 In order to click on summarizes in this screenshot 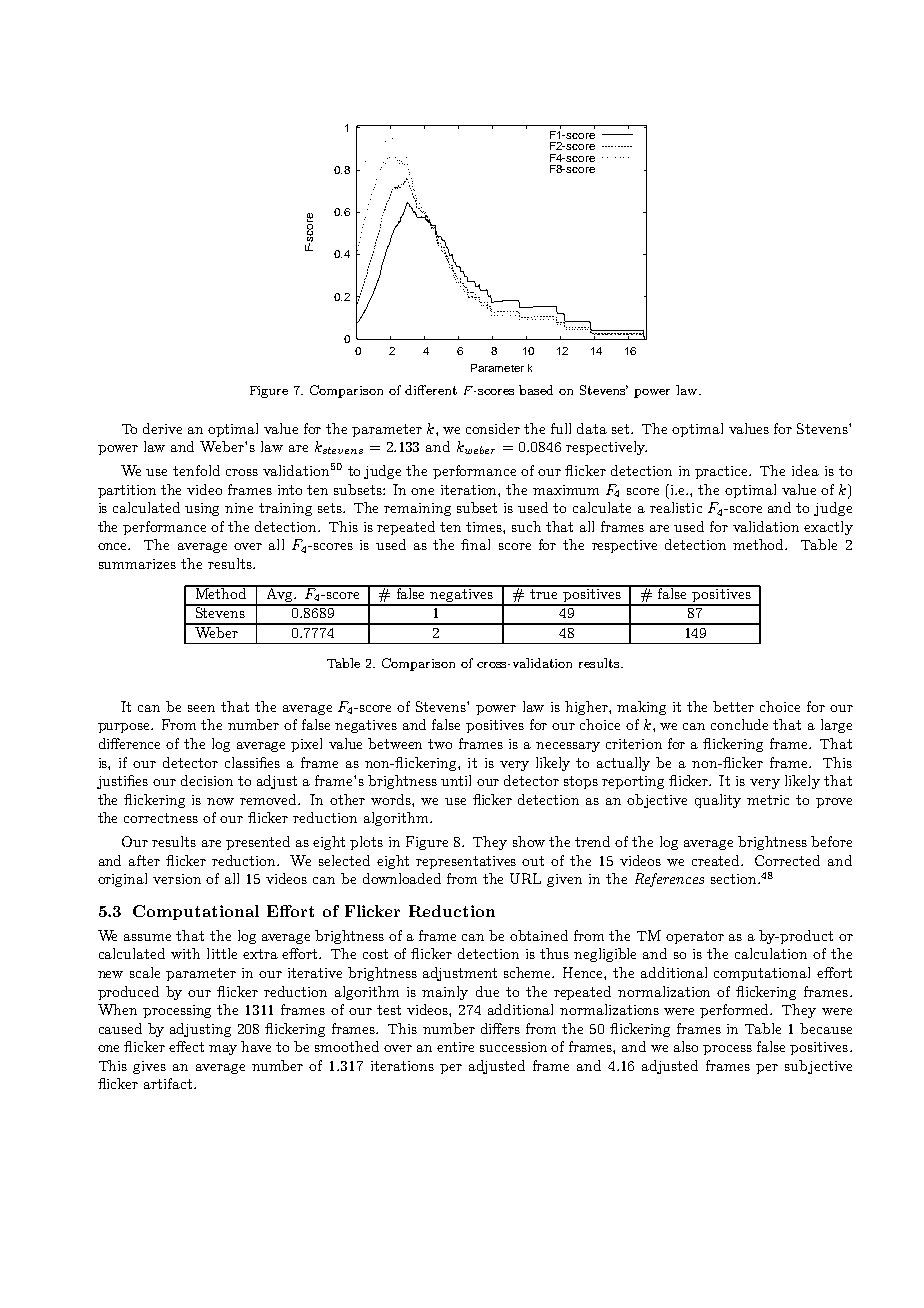, I will do `click(137, 564)`.
